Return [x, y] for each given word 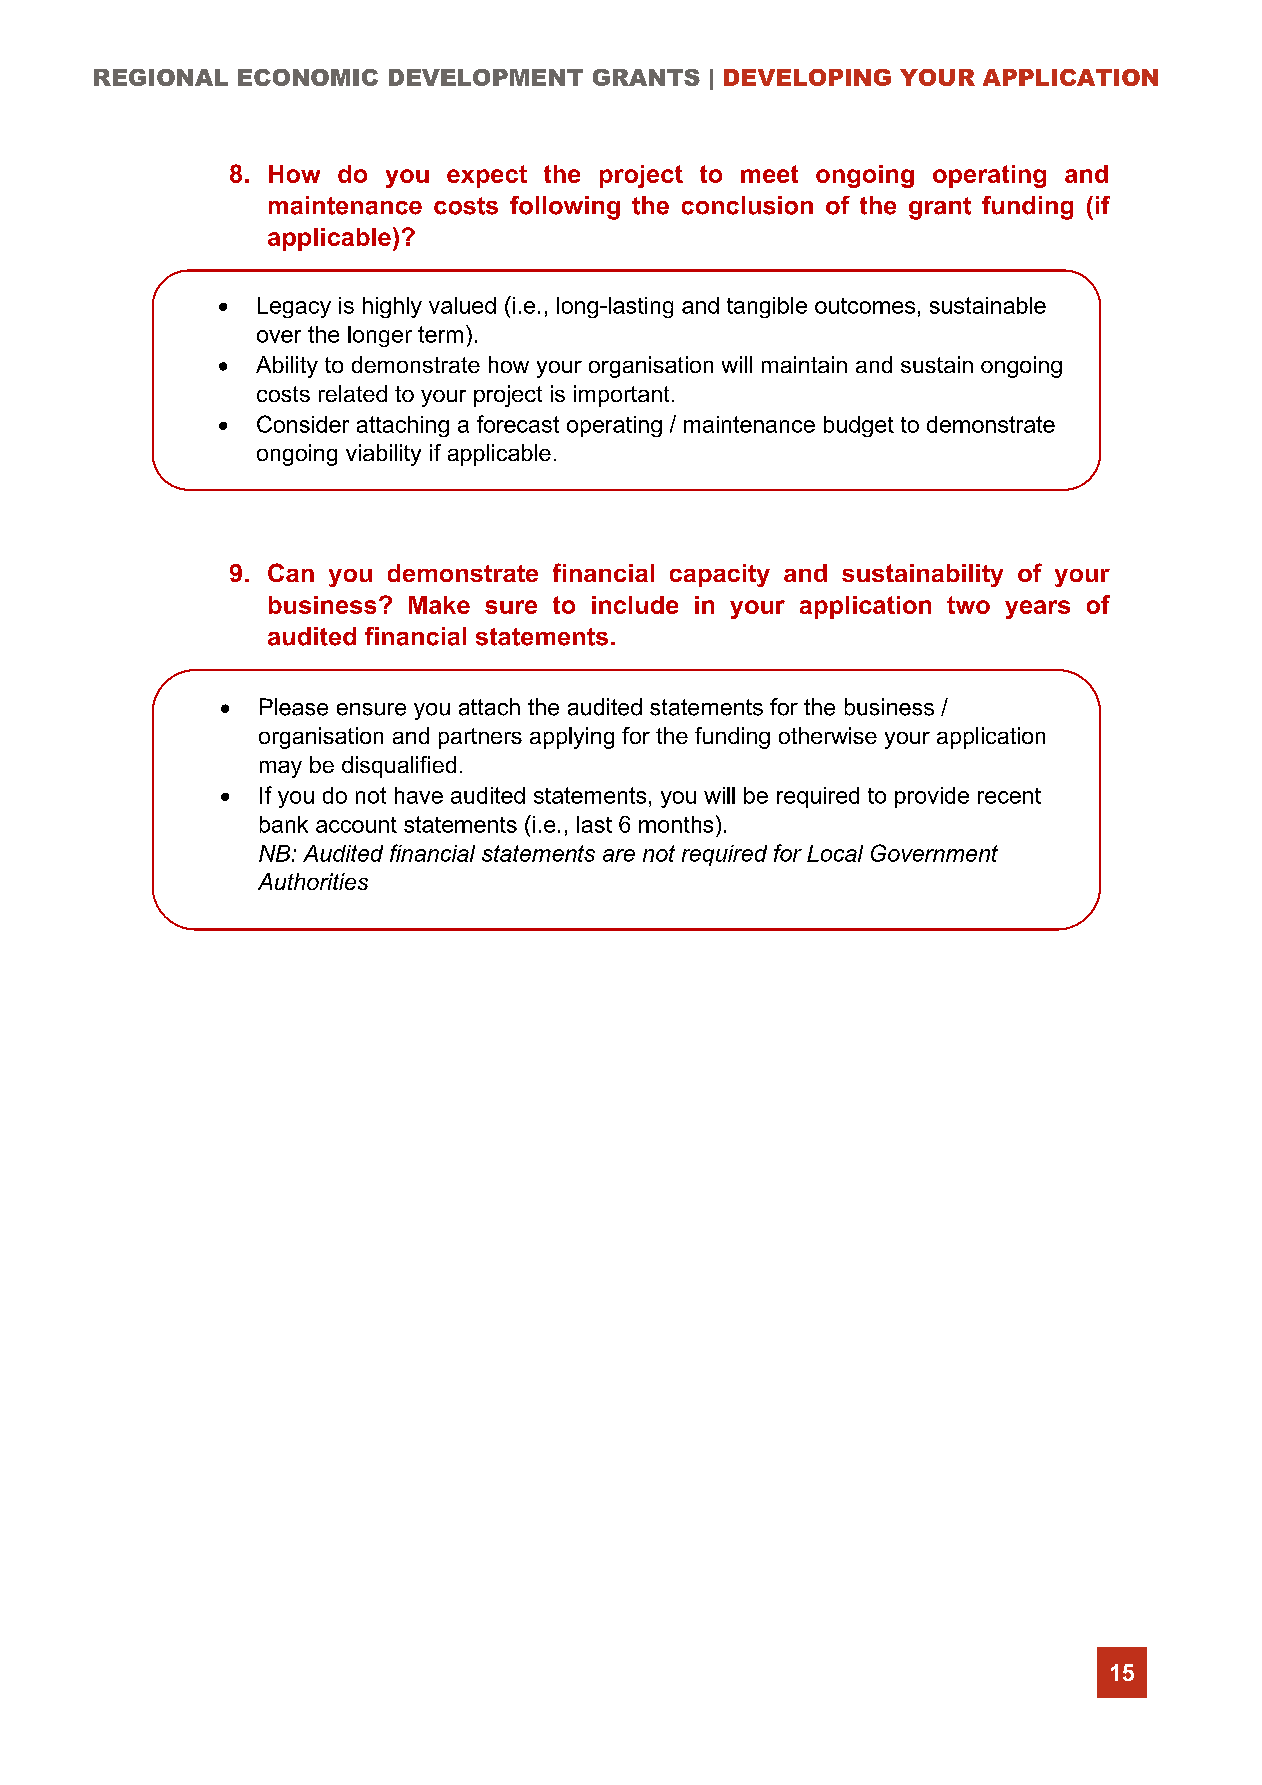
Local [835, 853]
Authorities [313, 881]
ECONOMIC [308, 77]
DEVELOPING [807, 77]
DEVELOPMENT [486, 77]
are [619, 855]
